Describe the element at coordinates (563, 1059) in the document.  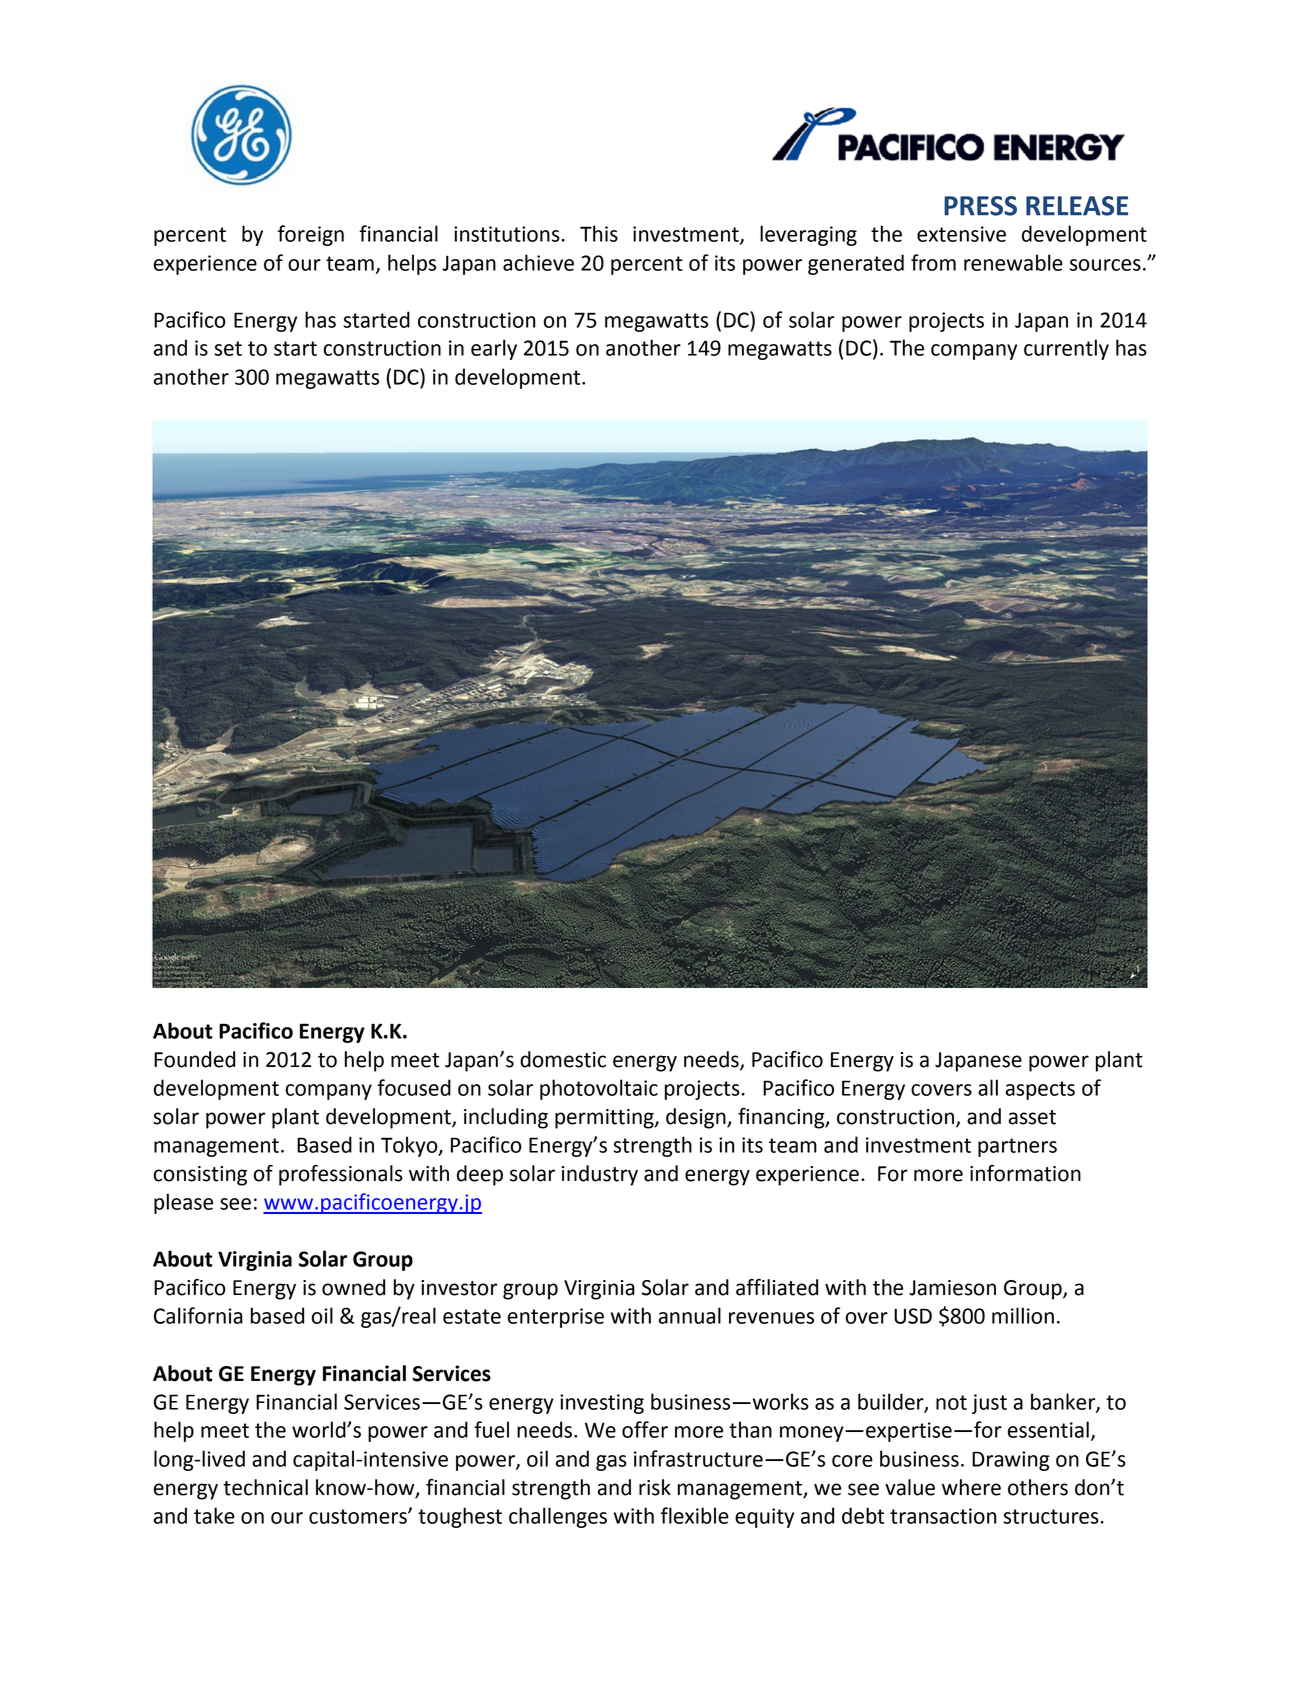
I see `domestic` at that location.
